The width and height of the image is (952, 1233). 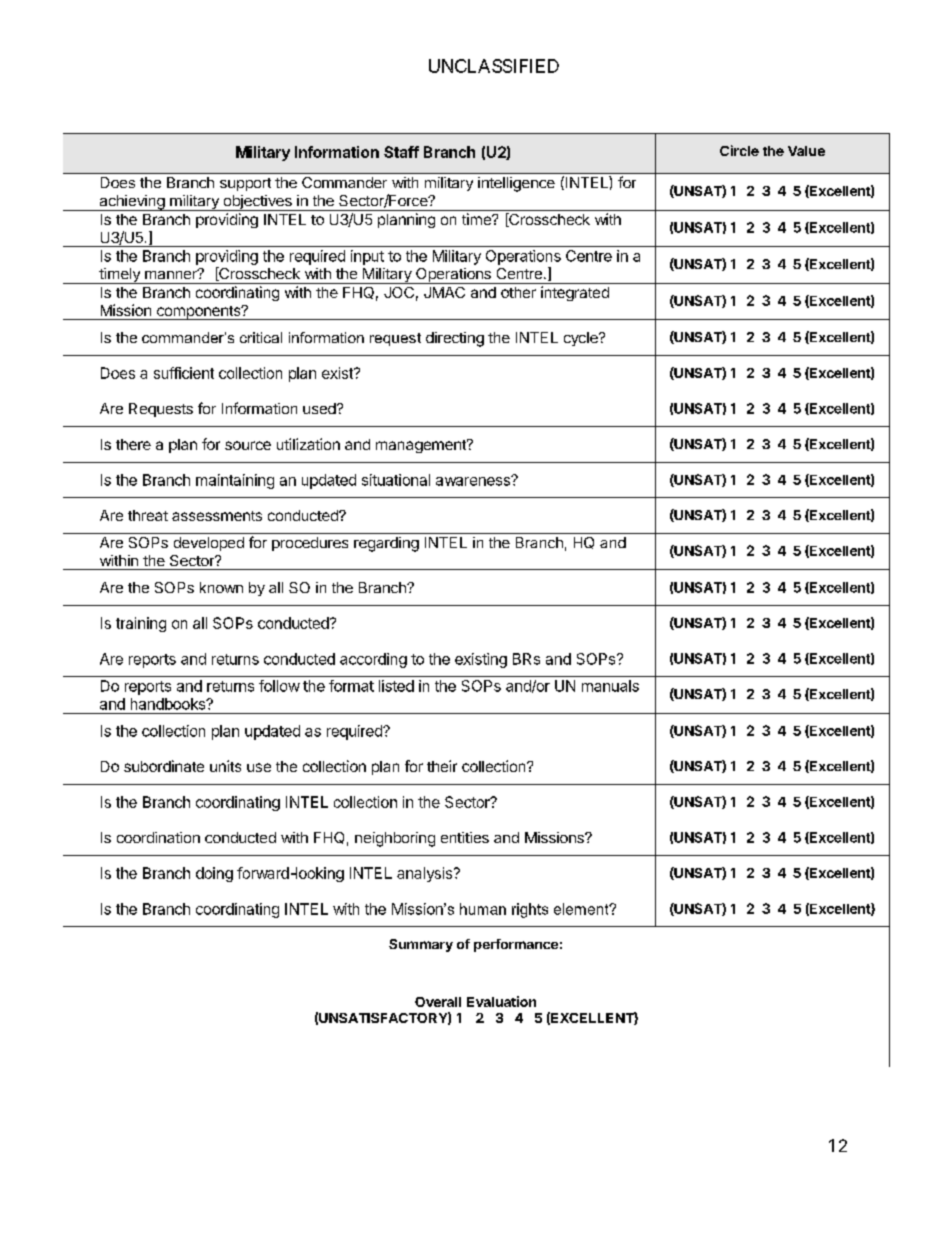 I want to click on support, so click(x=245, y=184).
